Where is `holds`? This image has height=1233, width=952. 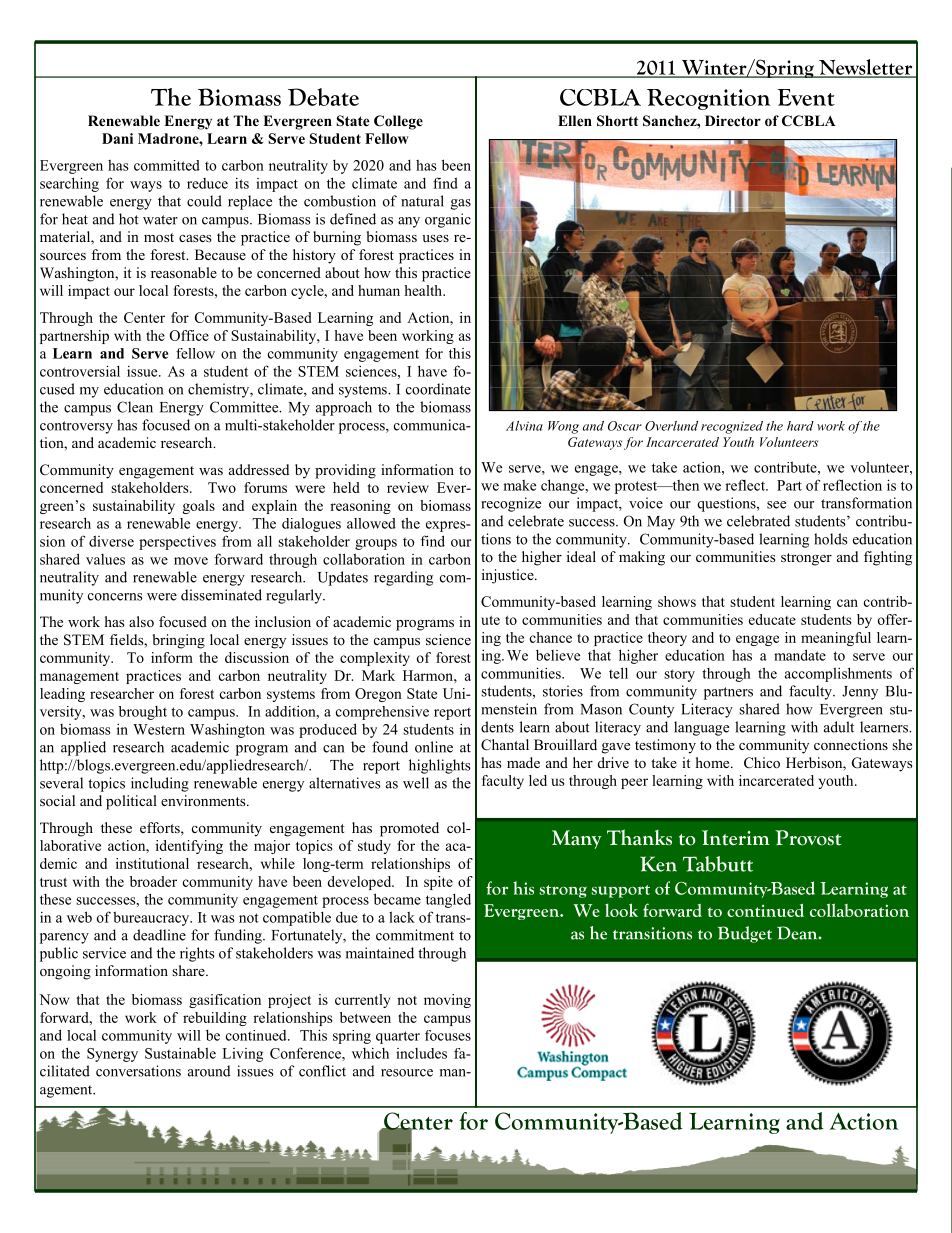 holds is located at coordinates (831, 539).
